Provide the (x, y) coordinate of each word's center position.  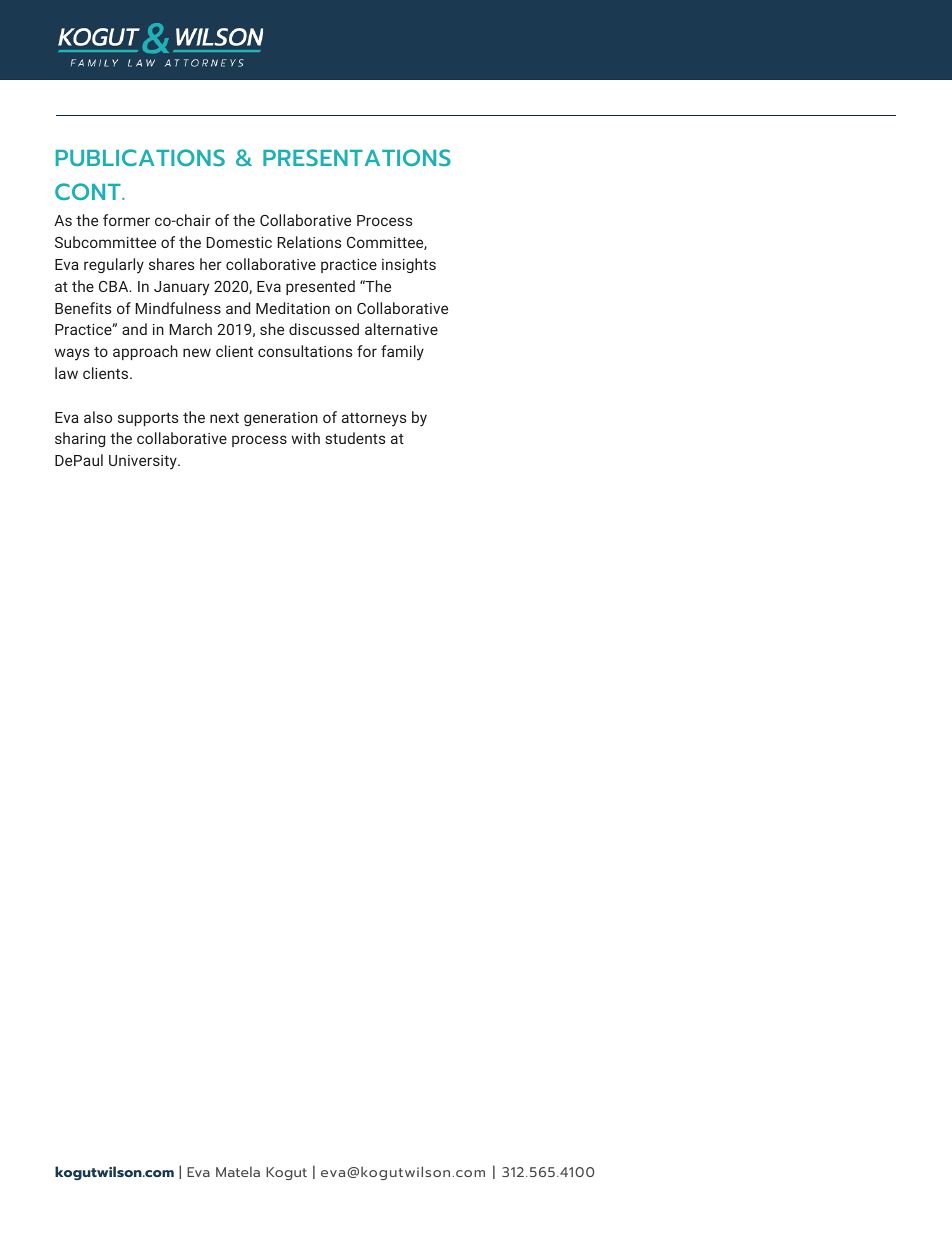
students (355, 438)
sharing (80, 439)
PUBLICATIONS (140, 157)
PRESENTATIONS (357, 157)
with (306, 438)
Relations (309, 242)
